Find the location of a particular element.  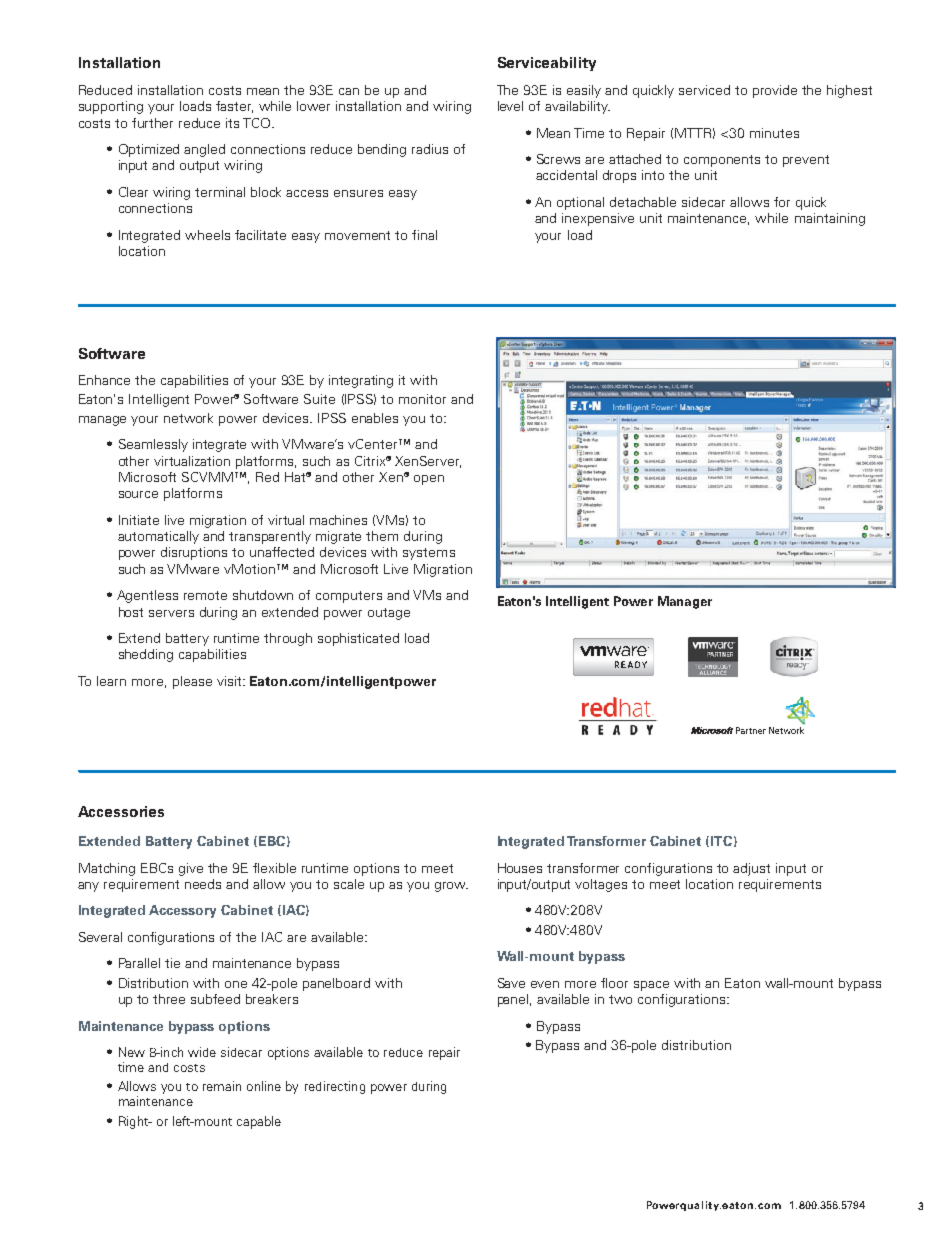

remote is located at coordinates (205, 595).
